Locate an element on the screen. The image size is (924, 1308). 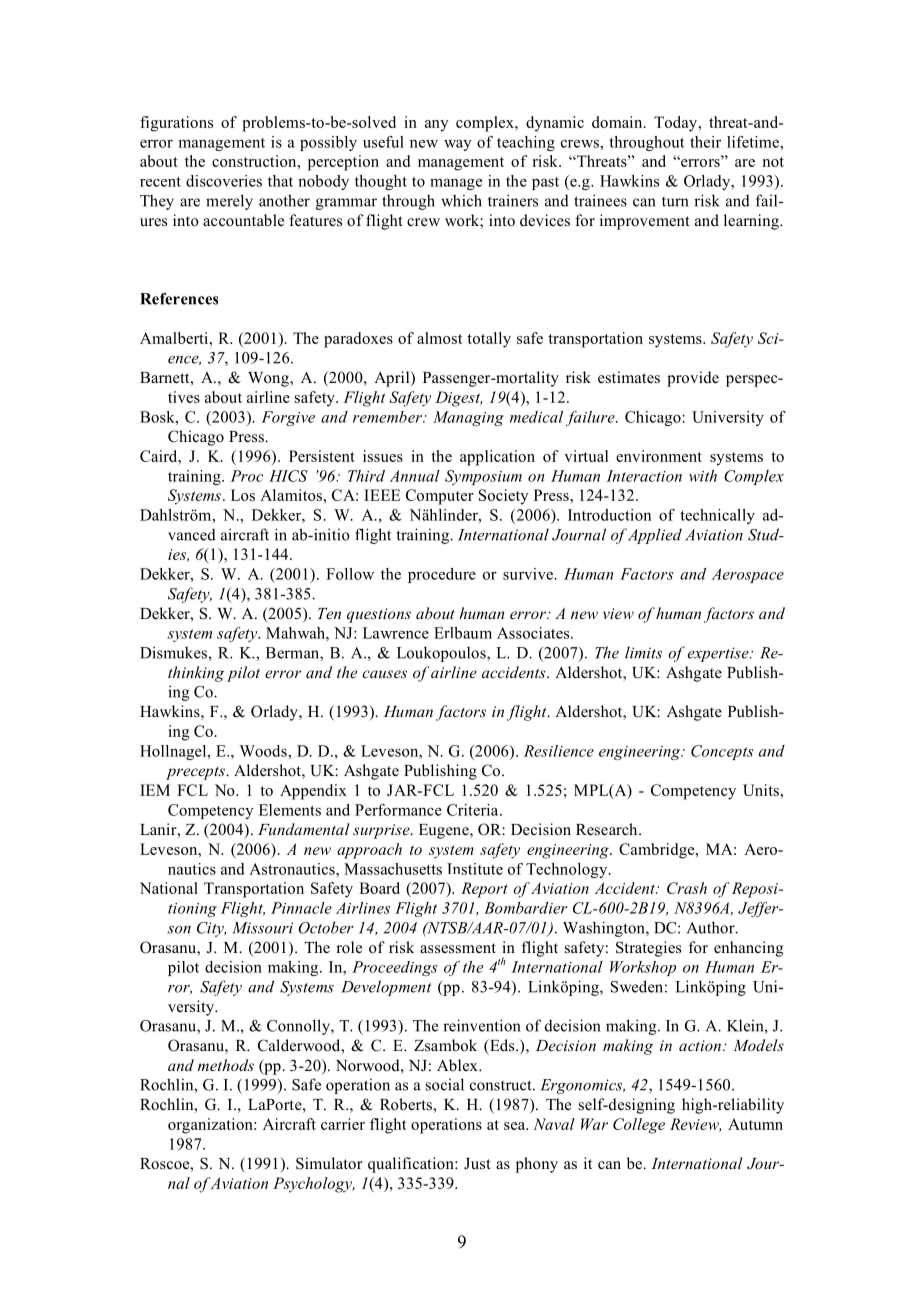
causes is located at coordinates (384, 674).
